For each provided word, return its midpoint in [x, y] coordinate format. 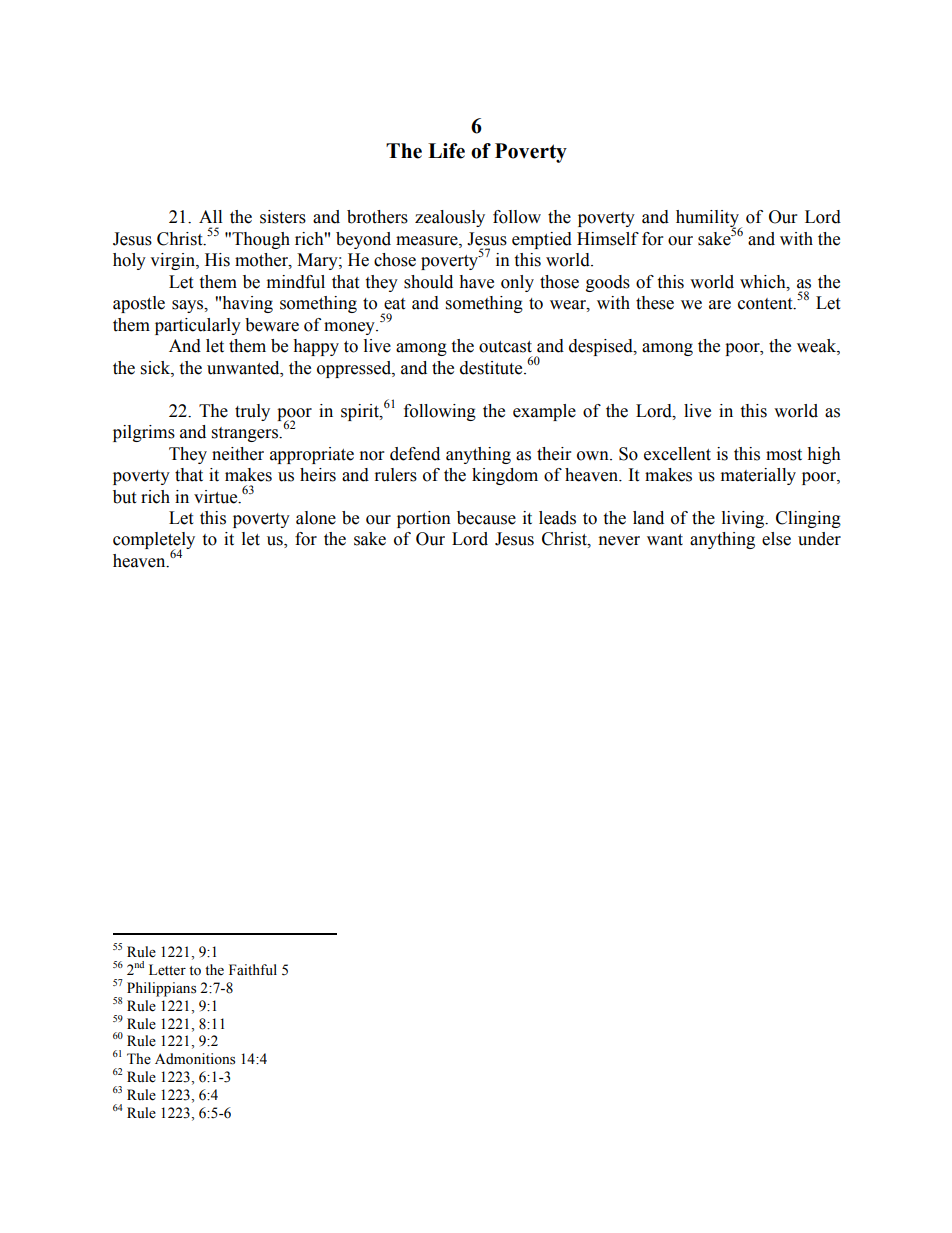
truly [252, 412]
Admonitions [195, 1059]
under [819, 539]
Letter [167, 970]
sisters [283, 217]
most [784, 455]
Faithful [253, 969]
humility [708, 220]
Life [446, 151]
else [776, 539]
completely [154, 542]
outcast [505, 347]
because [486, 518]
